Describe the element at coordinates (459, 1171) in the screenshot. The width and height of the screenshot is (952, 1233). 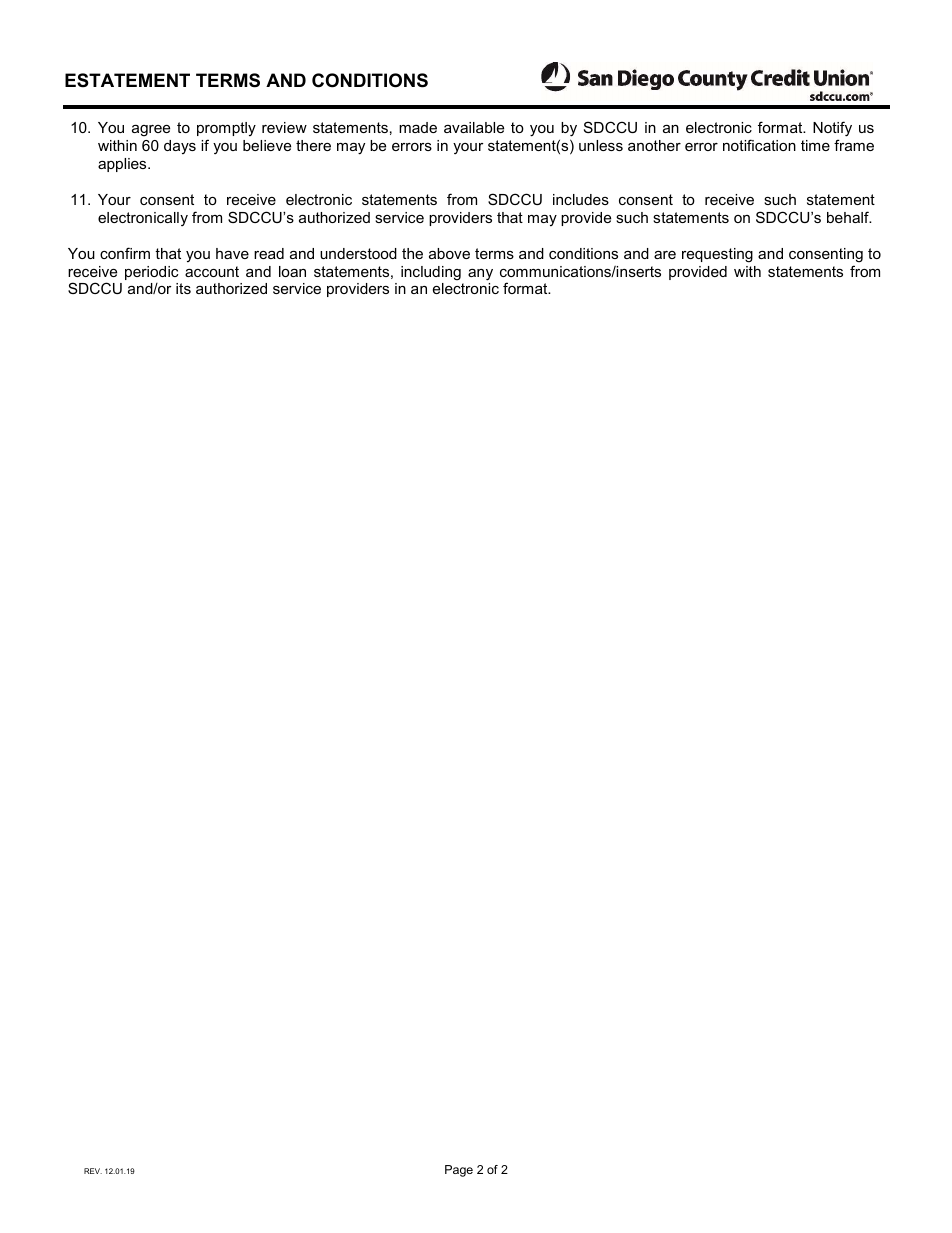
I see `Page` at that location.
